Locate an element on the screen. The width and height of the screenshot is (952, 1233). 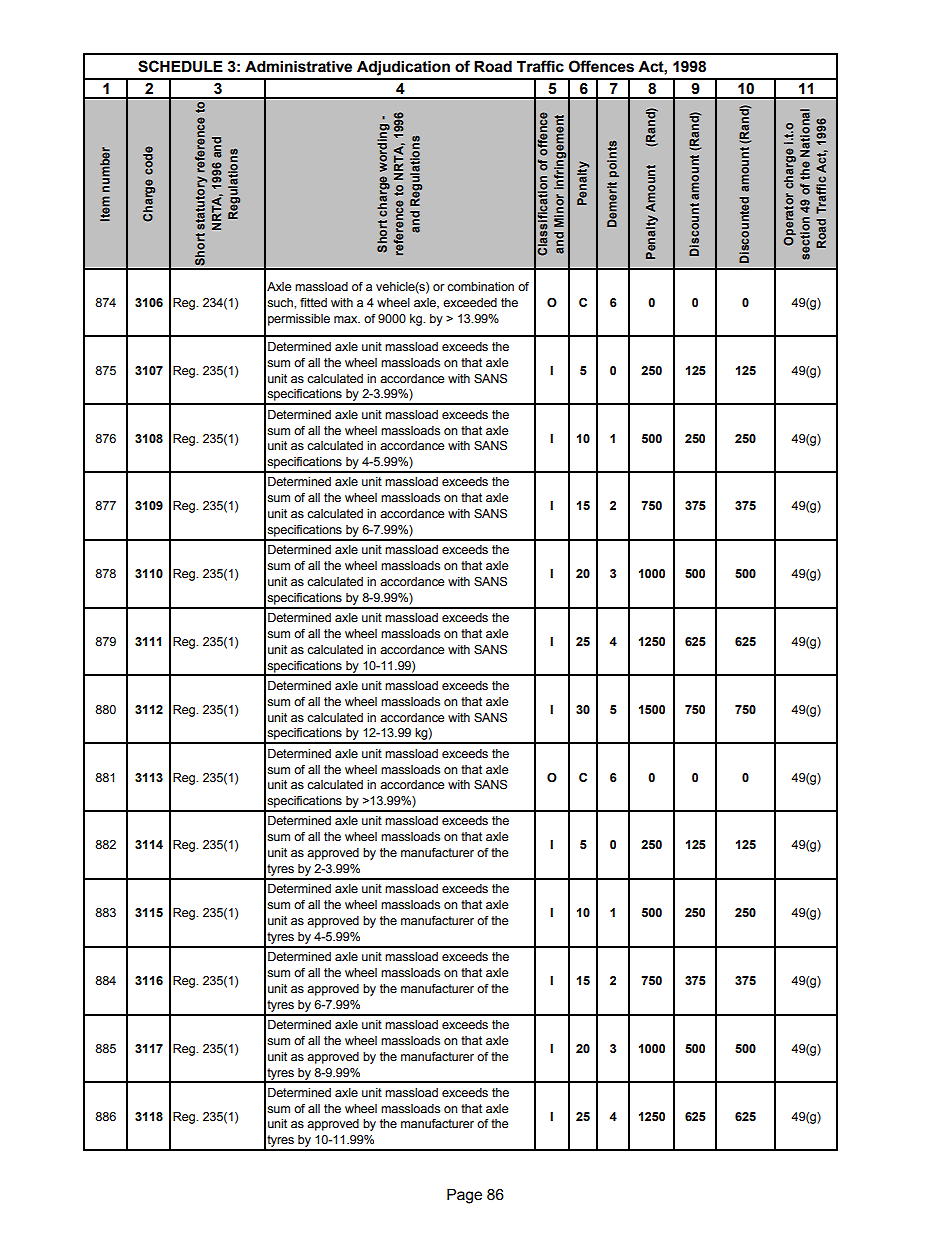
exceeded is located at coordinates (470, 303).
